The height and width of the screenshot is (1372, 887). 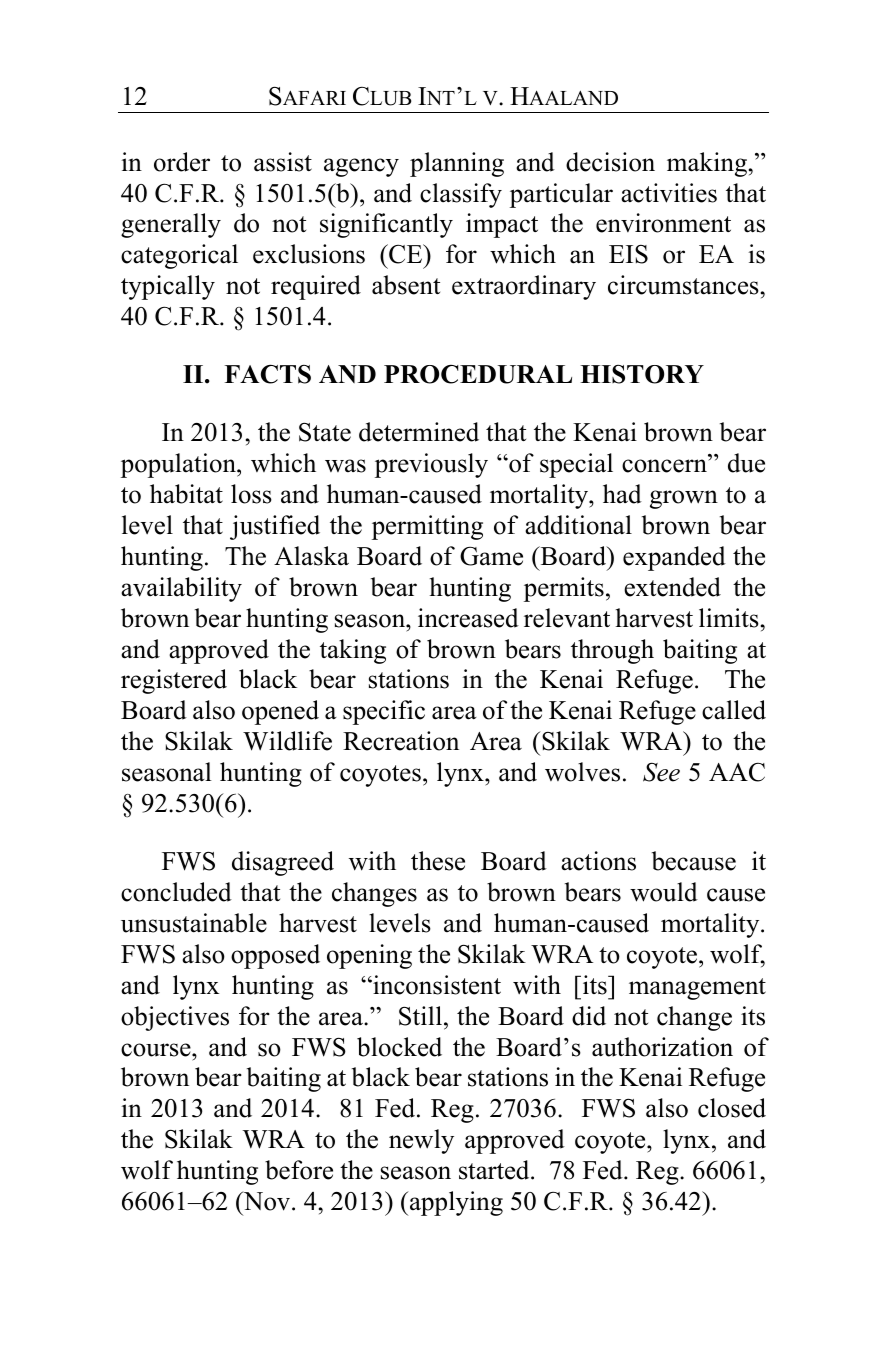 I want to click on concern, so click(x=665, y=466).
